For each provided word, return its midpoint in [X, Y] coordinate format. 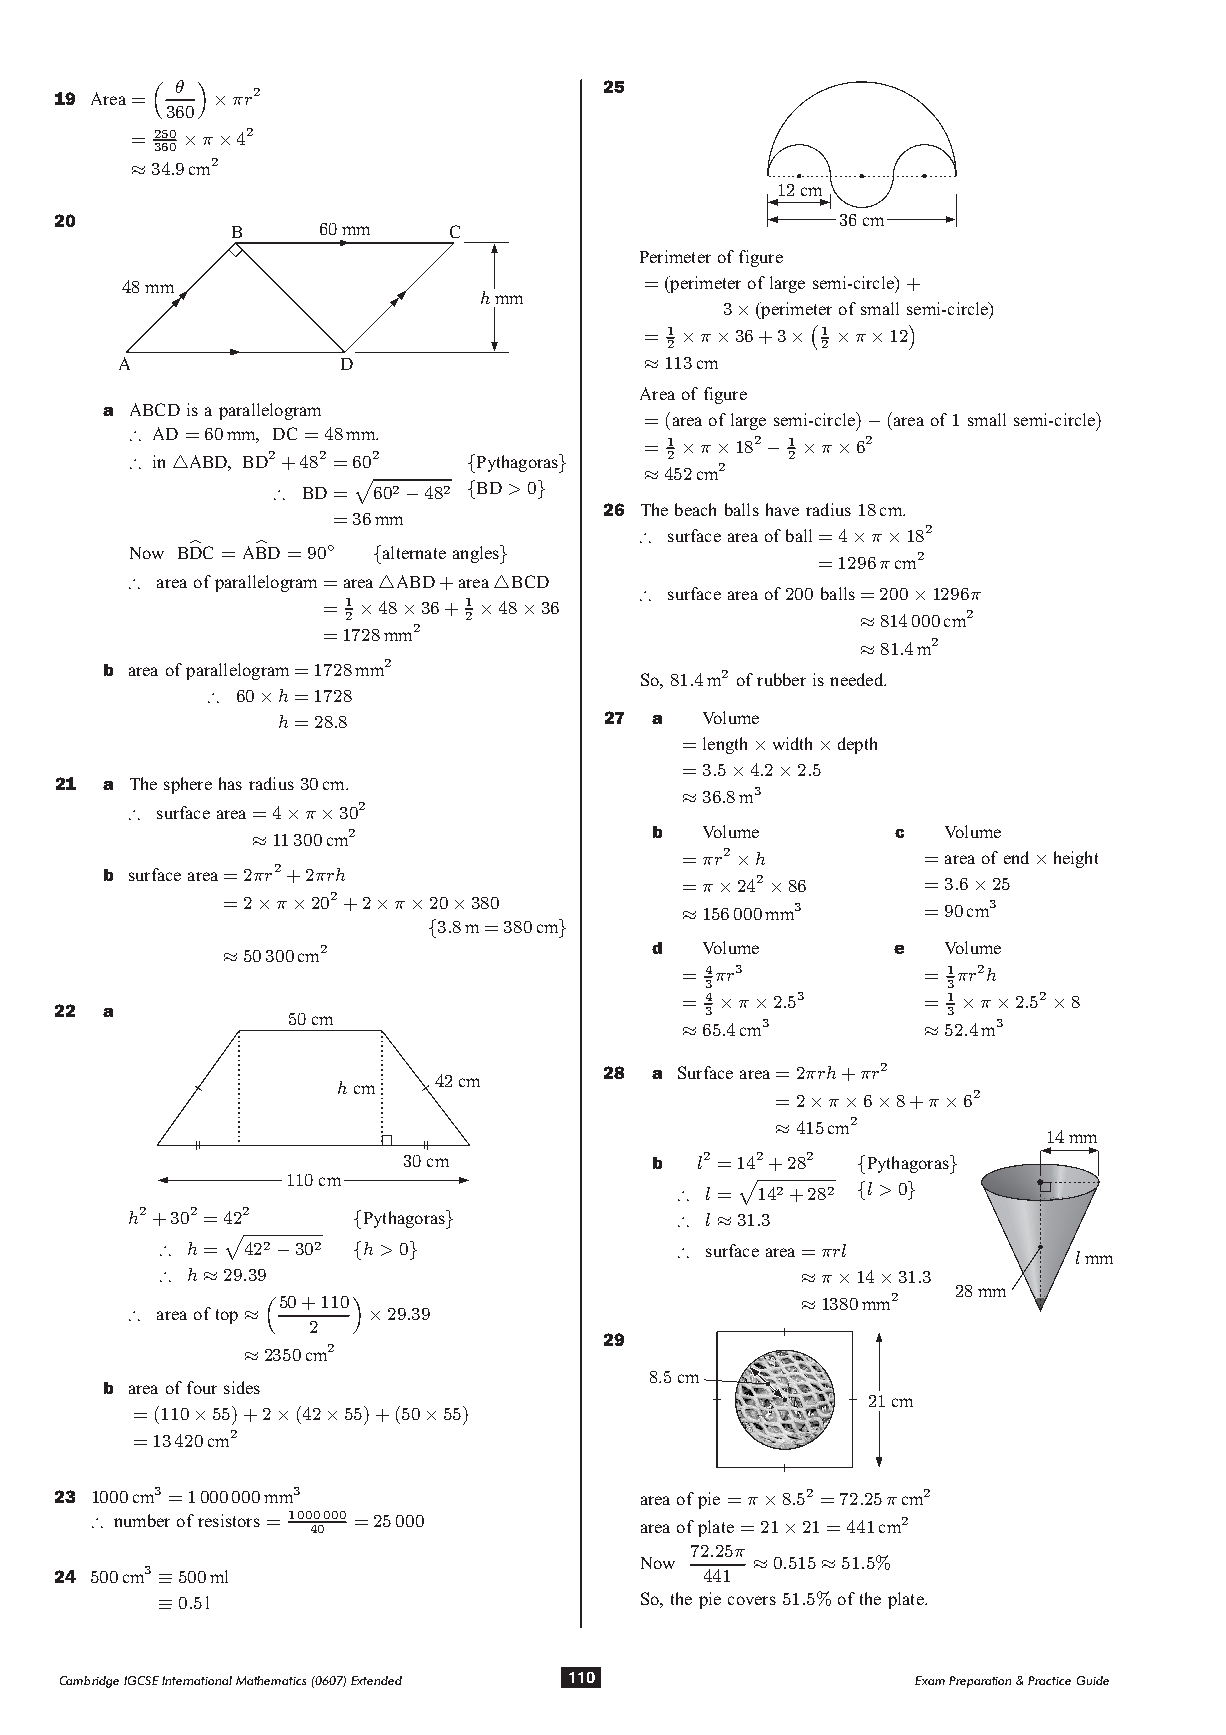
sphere [188, 785]
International [197, 1680]
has [230, 783]
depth [857, 745]
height [1076, 859]
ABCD [155, 409]
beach [695, 509]
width [792, 743]
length [725, 745]
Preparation [980, 1682]
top [227, 1316]
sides [242, 1387]
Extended [376, 1680]
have [782, 509]
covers [752, 1600]
